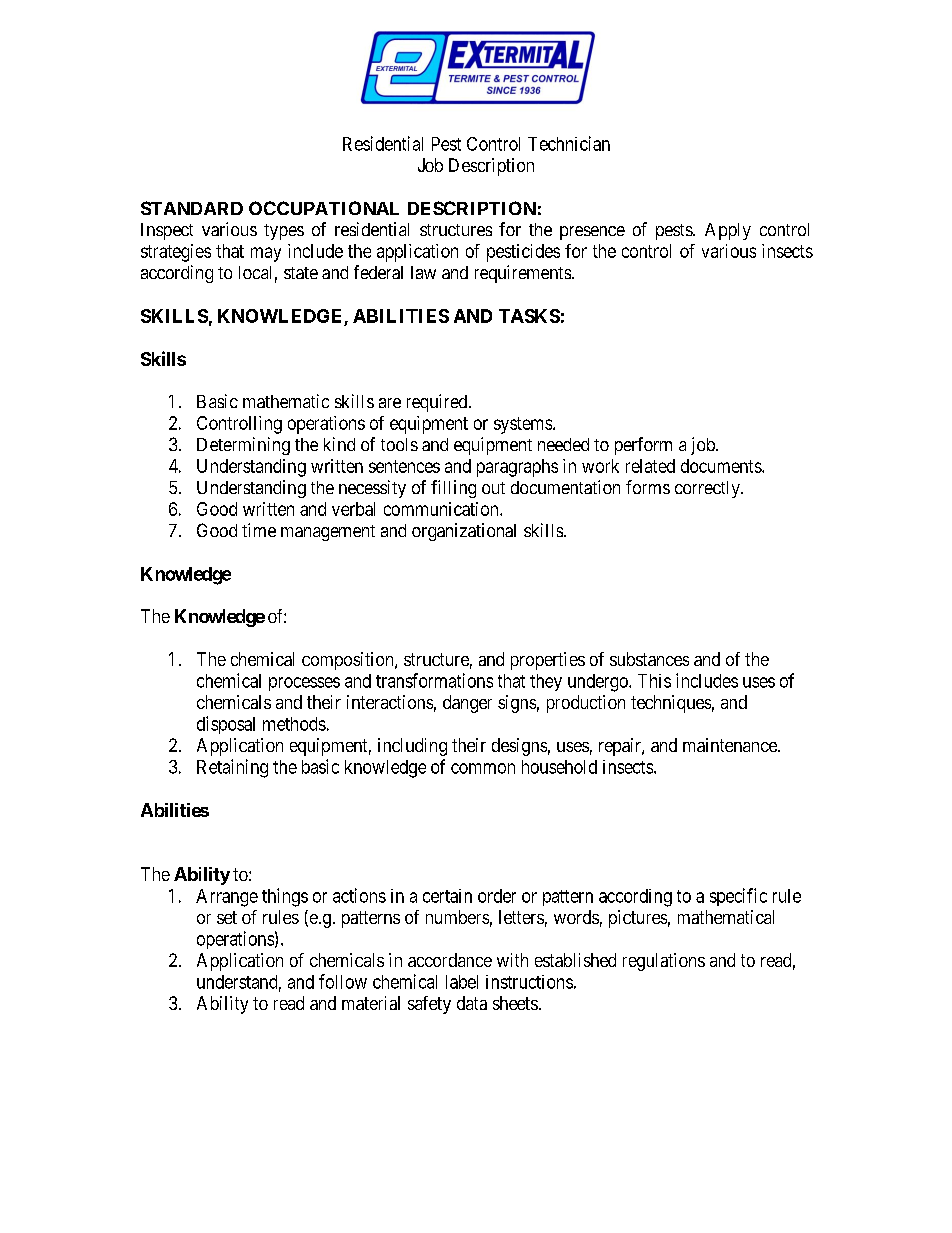 Image resolution: width=952 pixels, height=1233 pixels. Describe the element at coordinates (438, 403) in the image. I see `required` at that location.
